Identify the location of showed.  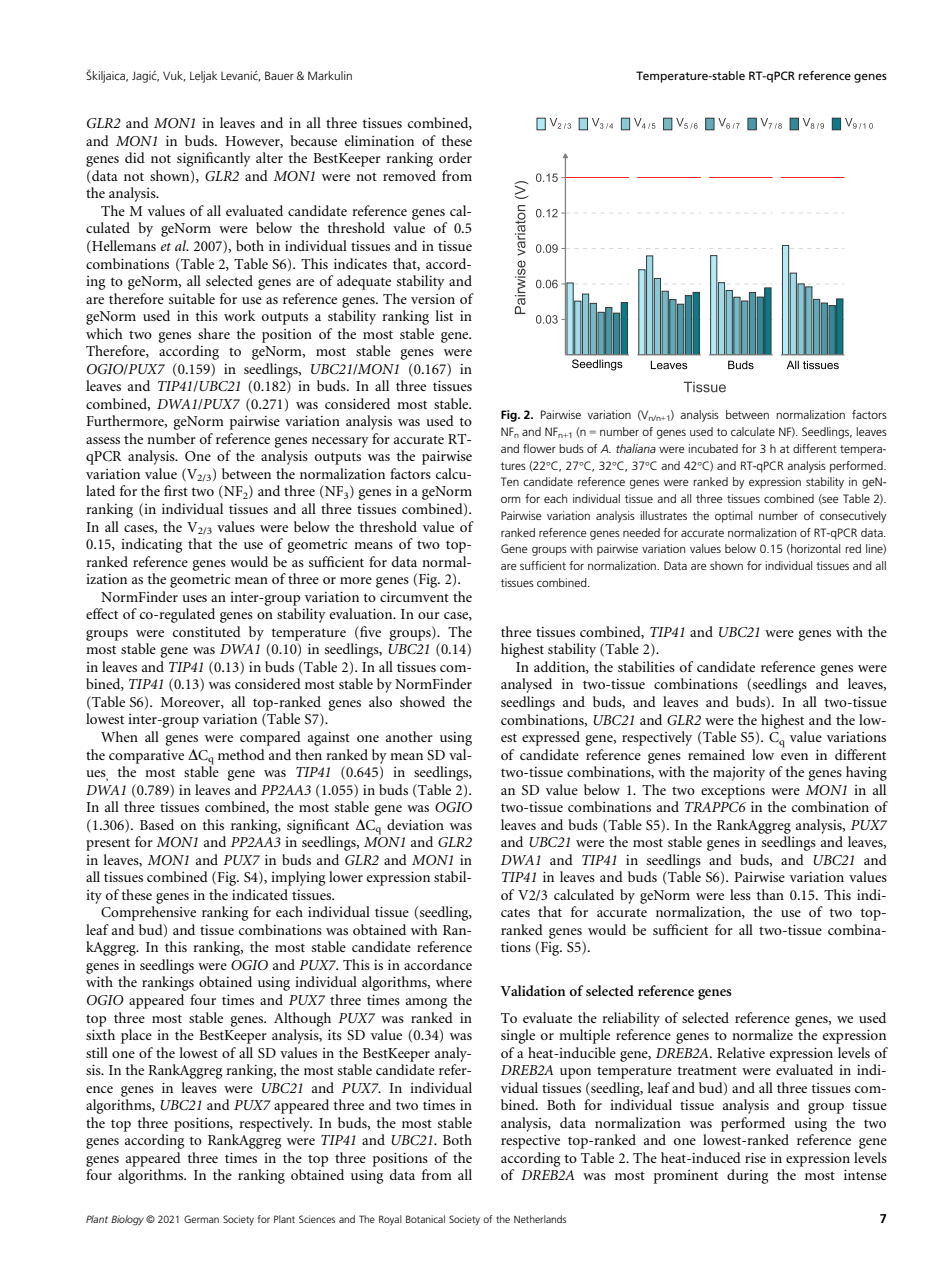
(422, 701).
